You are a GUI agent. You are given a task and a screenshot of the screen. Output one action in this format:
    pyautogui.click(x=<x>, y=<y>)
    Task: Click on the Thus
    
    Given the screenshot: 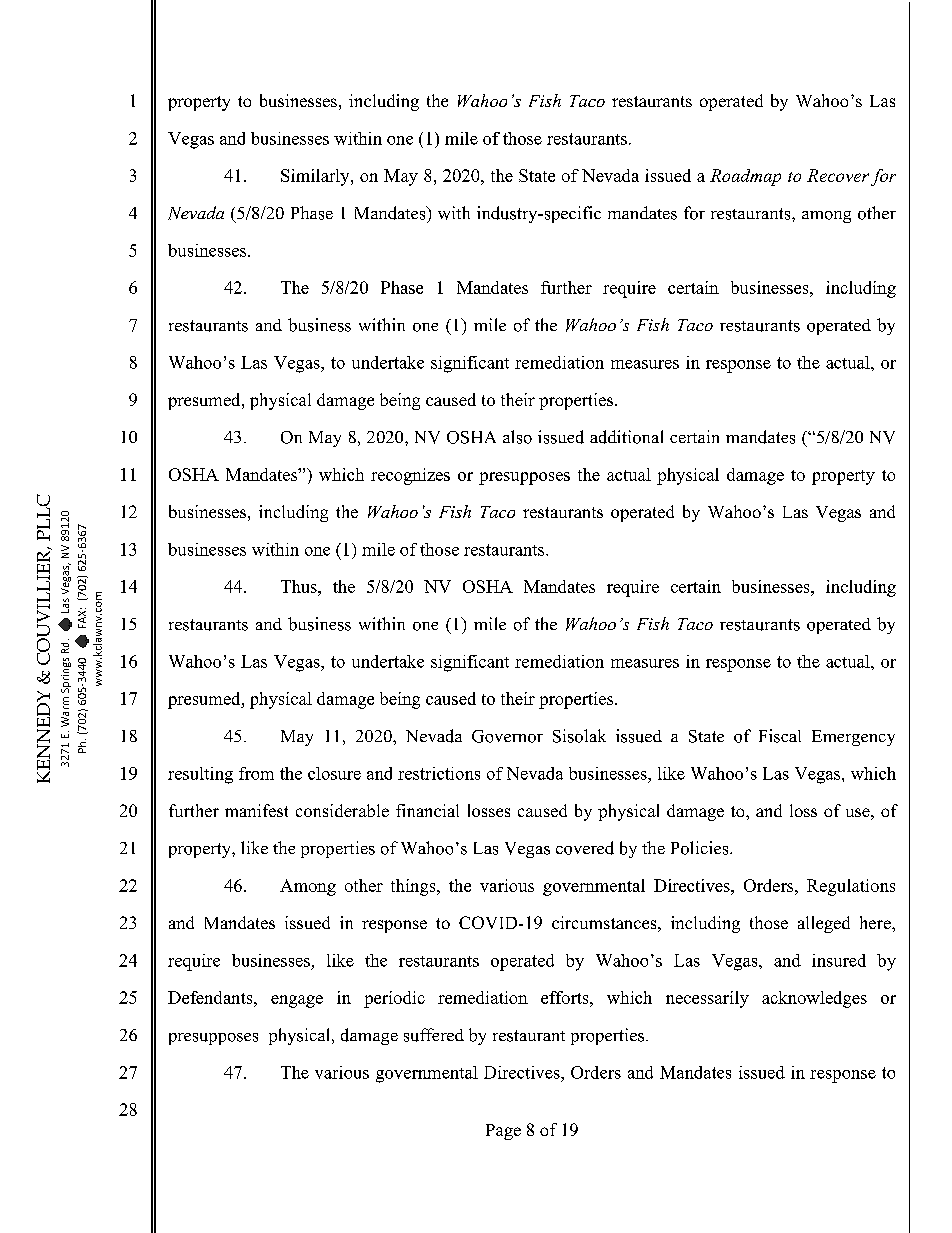 What is the action you would take?
    pyautogui.click(x=300, y=586)
